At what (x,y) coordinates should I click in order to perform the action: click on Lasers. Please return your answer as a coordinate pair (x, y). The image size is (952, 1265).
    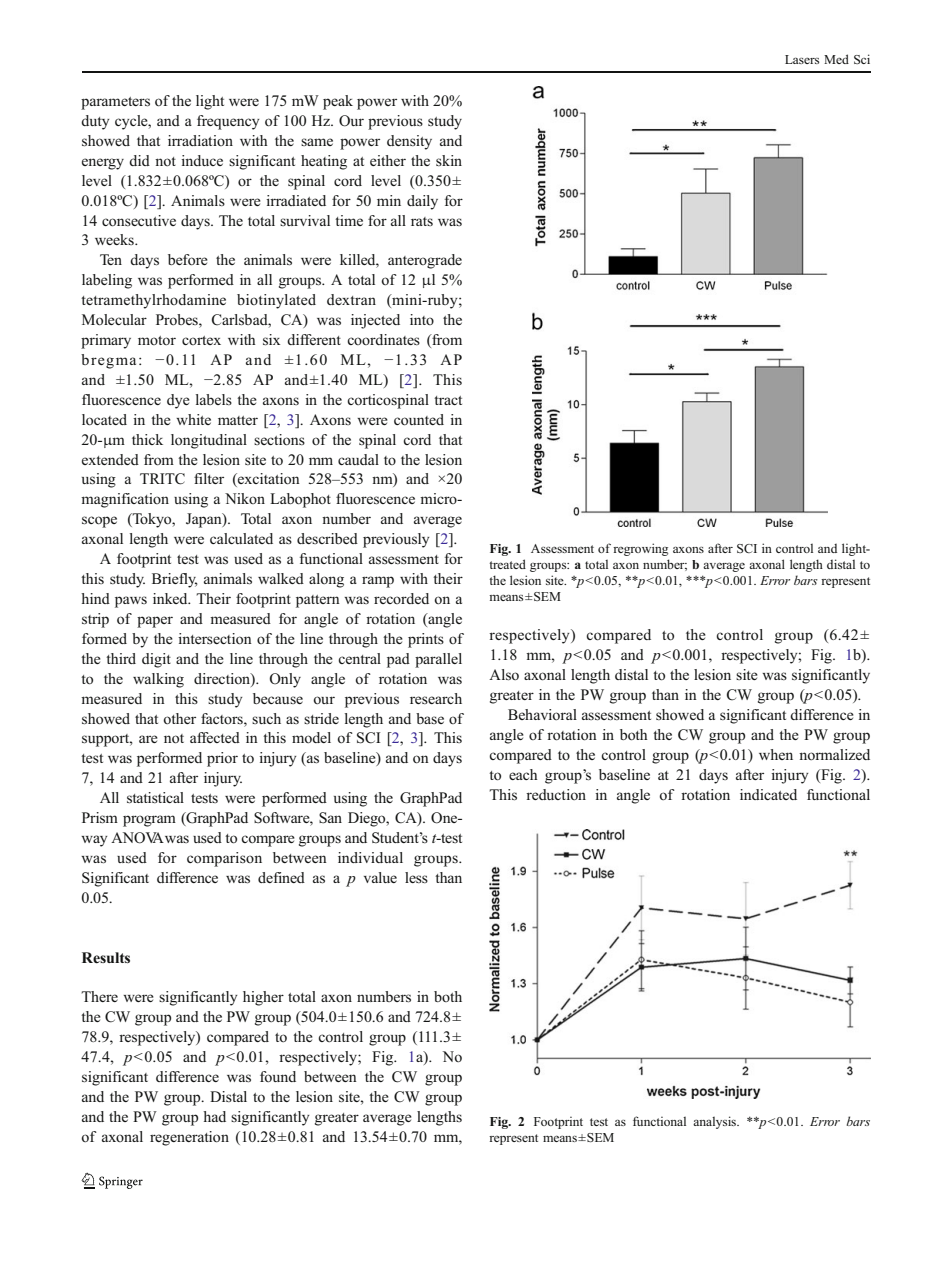
    Looking at the image, I should click on (802, 59).
